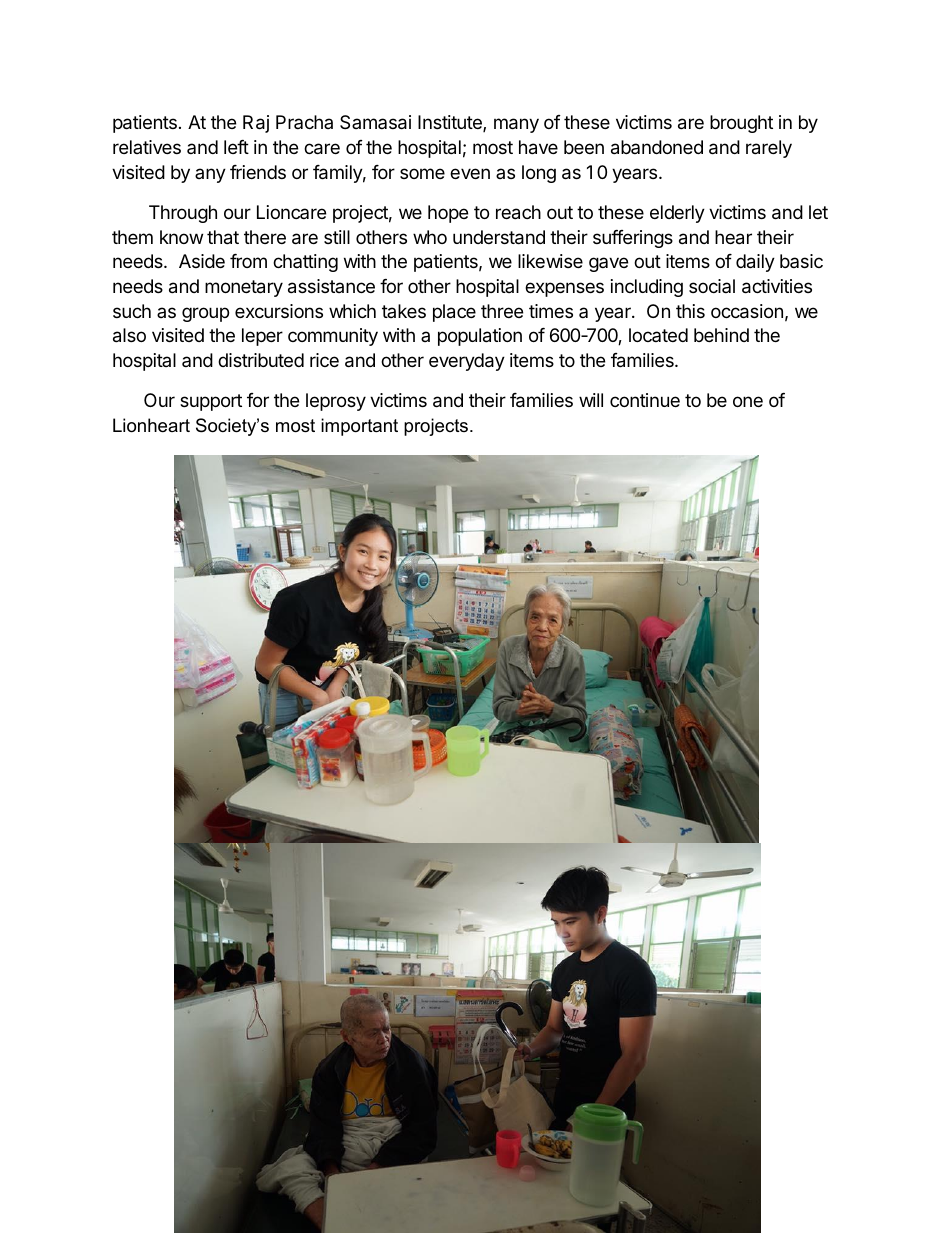 The image size is (952, 1233). Describe the element at coordinates (550, 261) in the document. I see `likewise` at that location.
